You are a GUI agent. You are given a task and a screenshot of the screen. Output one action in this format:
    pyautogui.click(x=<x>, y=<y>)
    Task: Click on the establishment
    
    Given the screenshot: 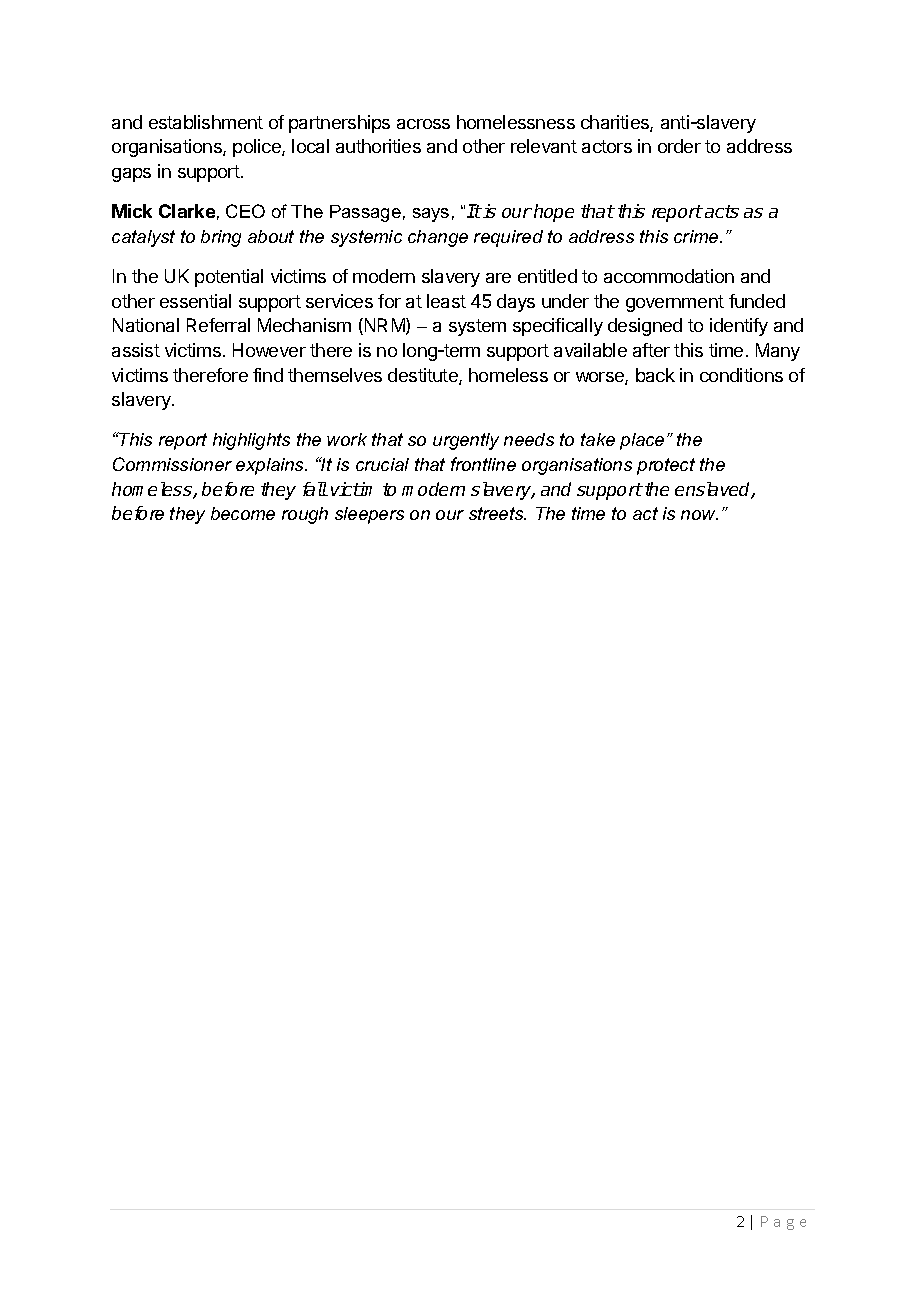 What is the action you would take?
    pyautogui.click(x=206, y=122)
